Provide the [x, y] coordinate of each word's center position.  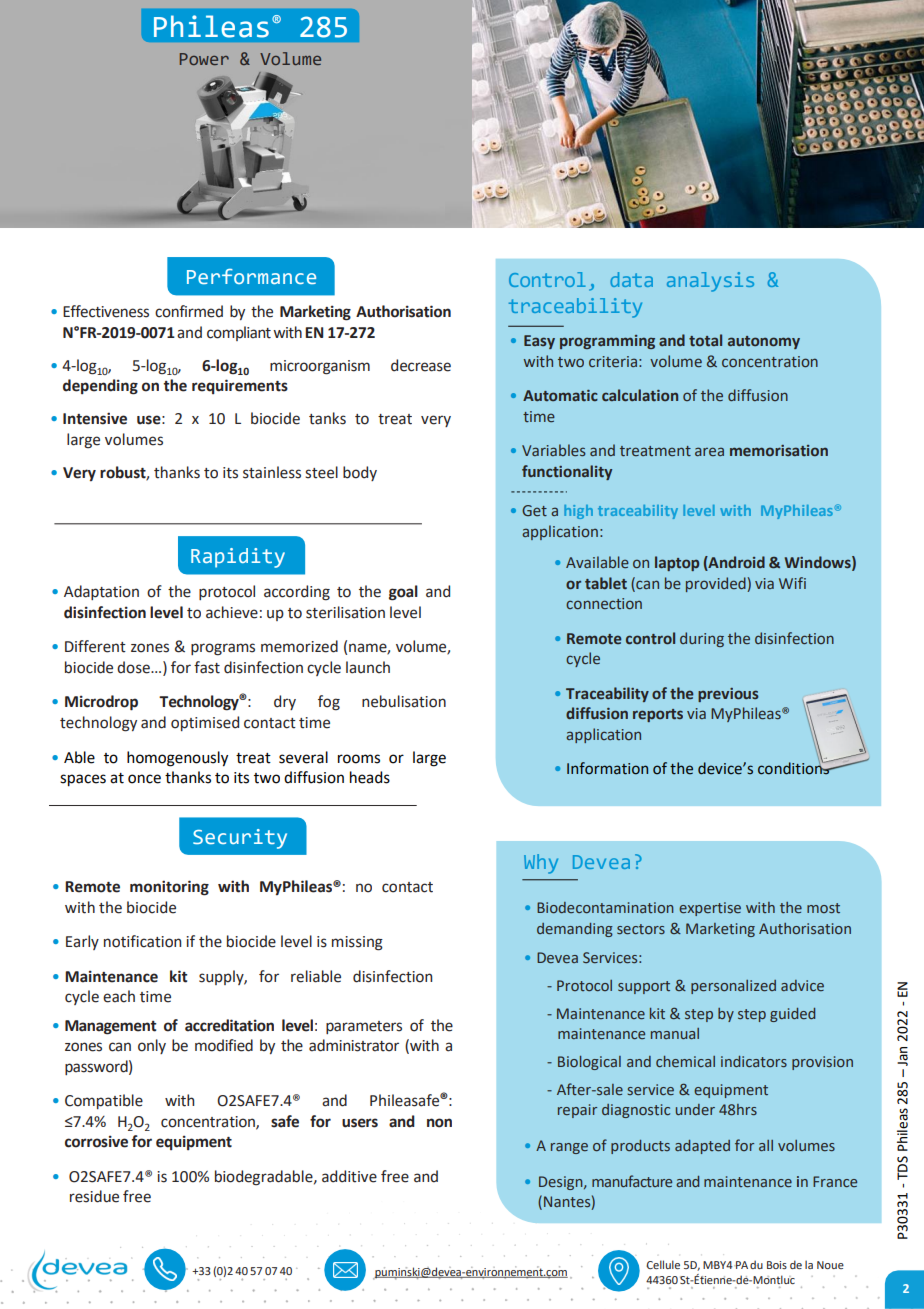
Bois [777, 1265]
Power [204, 59]
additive [349, 1176]
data [631, 279]
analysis [710, 282]
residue [94, 1196]
